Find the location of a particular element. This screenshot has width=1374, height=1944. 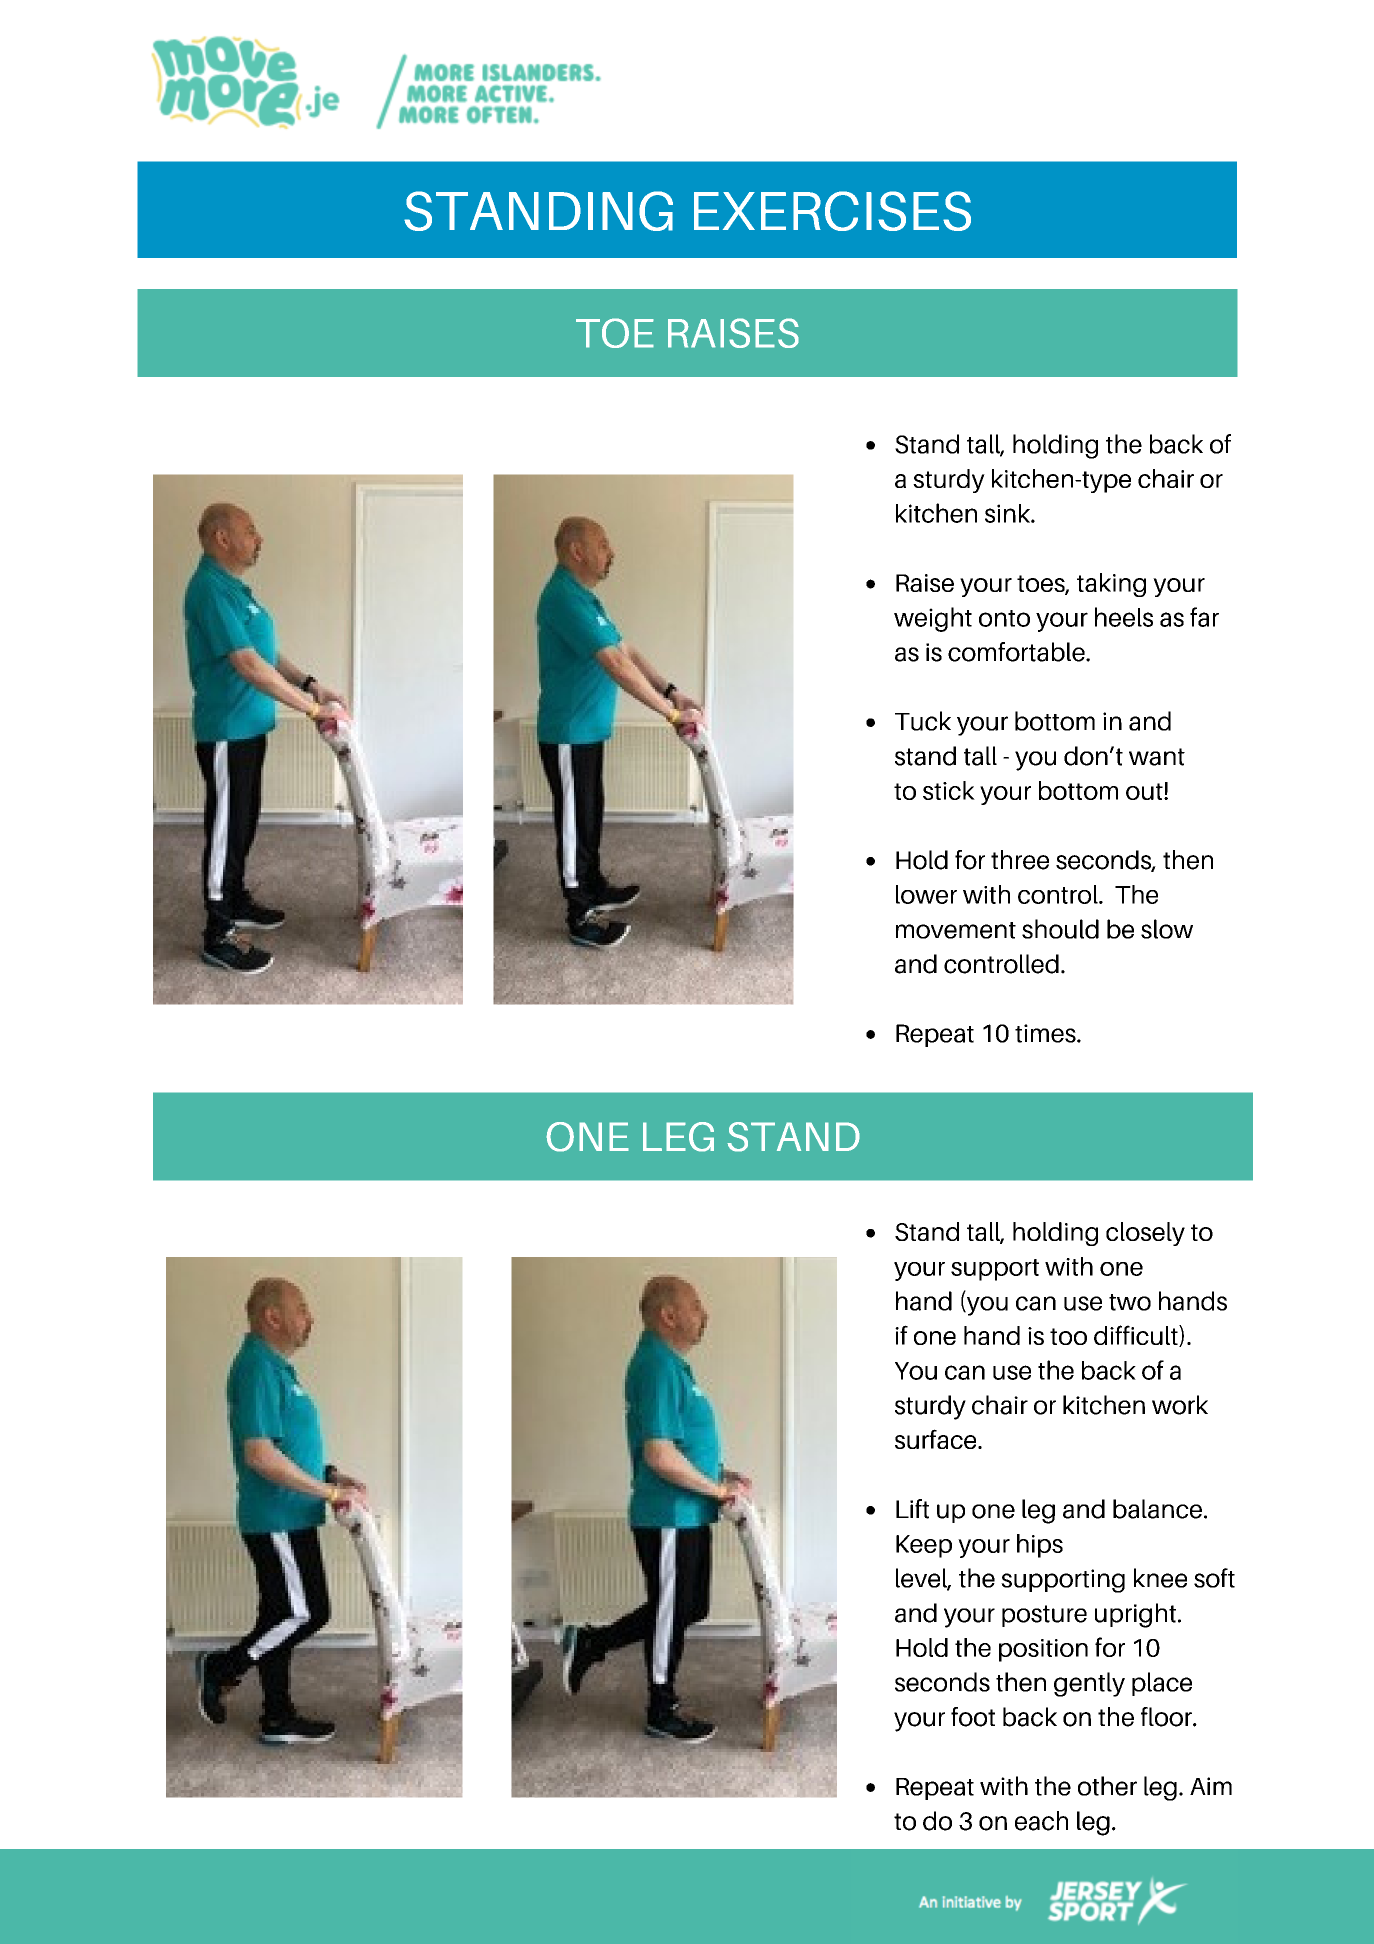

taking is located at coordinates (1111, 585).
